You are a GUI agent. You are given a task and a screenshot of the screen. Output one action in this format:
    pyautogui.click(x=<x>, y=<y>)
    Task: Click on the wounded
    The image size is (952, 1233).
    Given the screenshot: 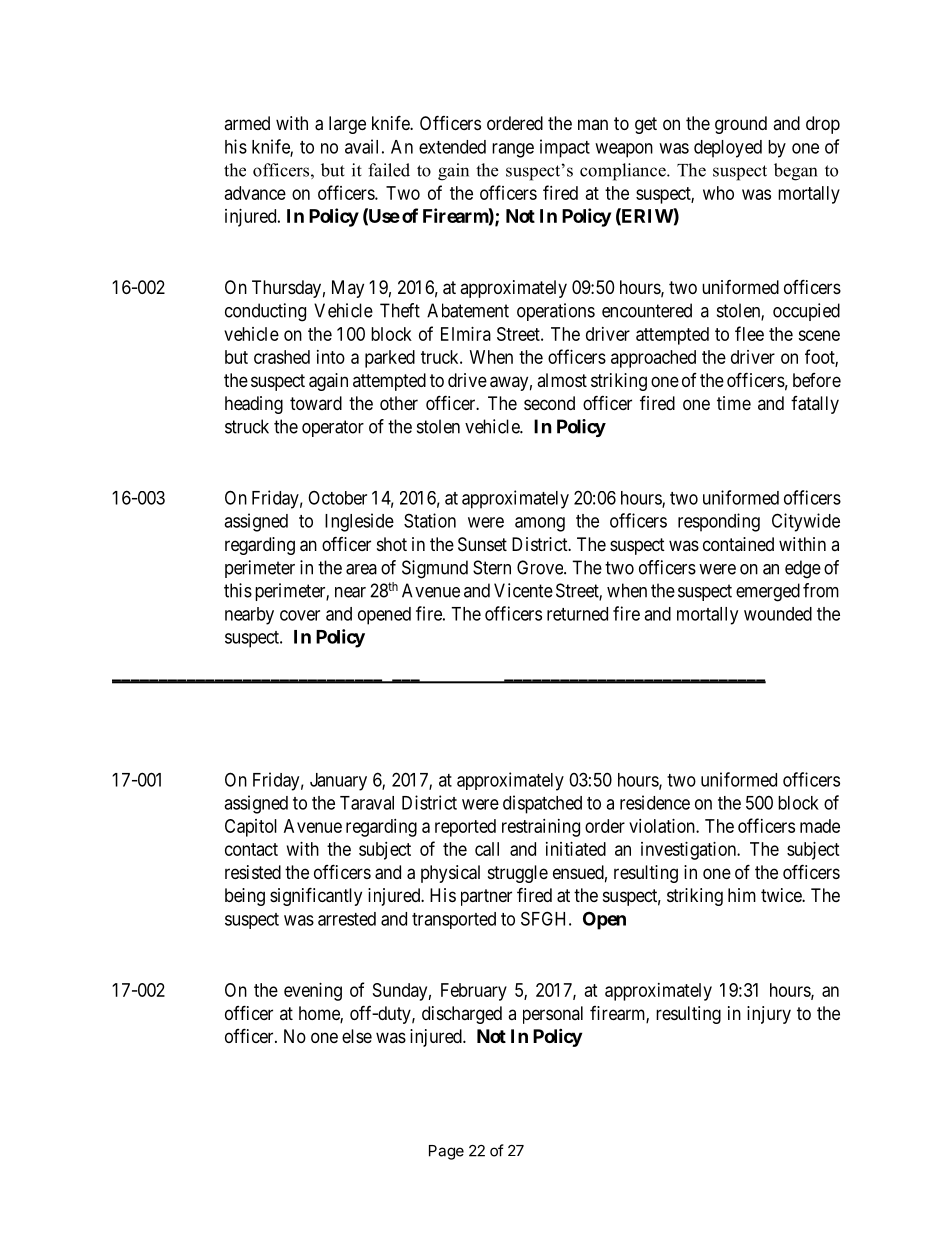 What is the action you would take?
    pyautogui.click(x=778, y=614)
